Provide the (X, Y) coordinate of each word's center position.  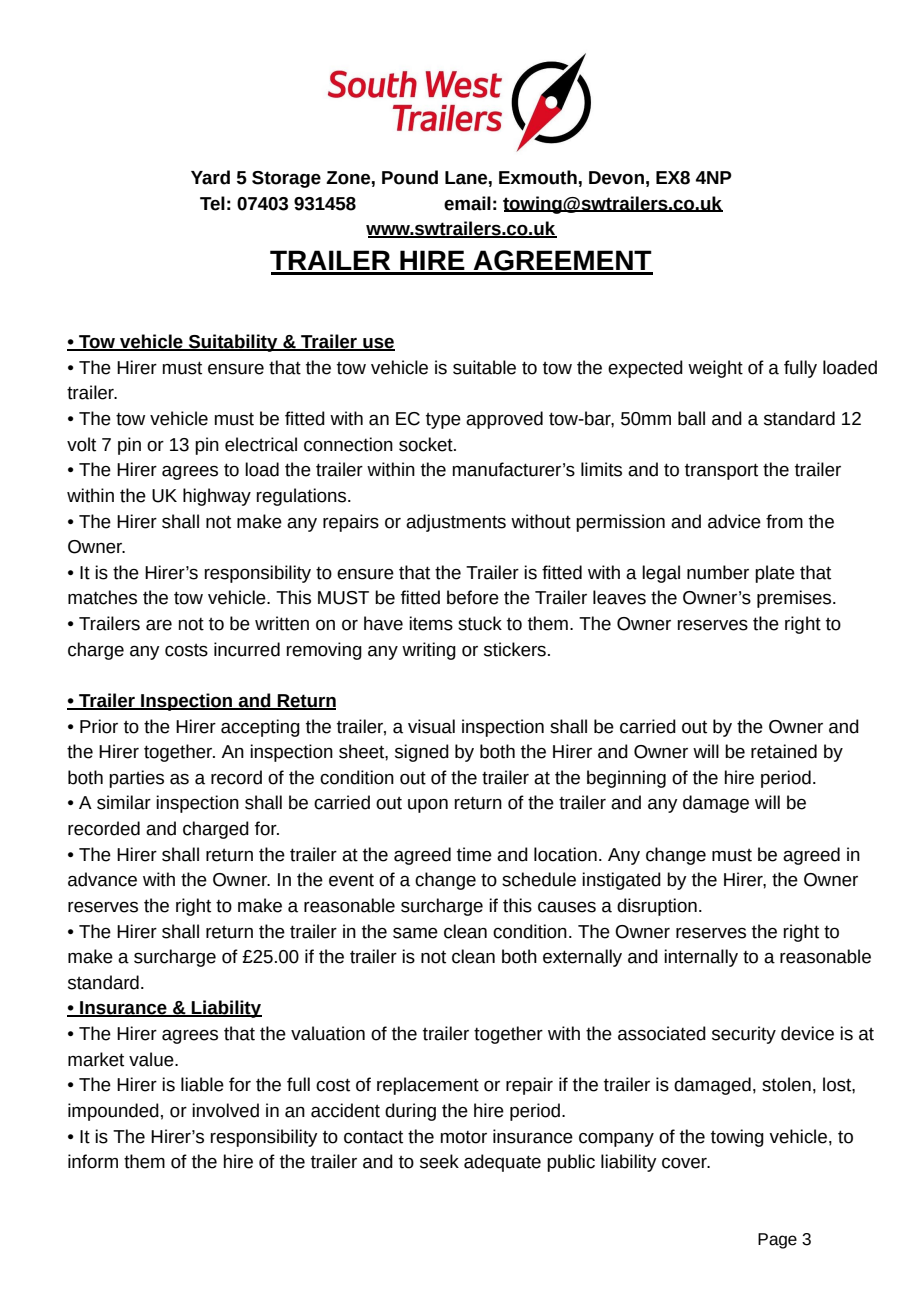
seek (439, 1161)
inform (93, 1161)
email (467, 203)
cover (685, 1163)
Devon (616, 178)
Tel (212, 203)
